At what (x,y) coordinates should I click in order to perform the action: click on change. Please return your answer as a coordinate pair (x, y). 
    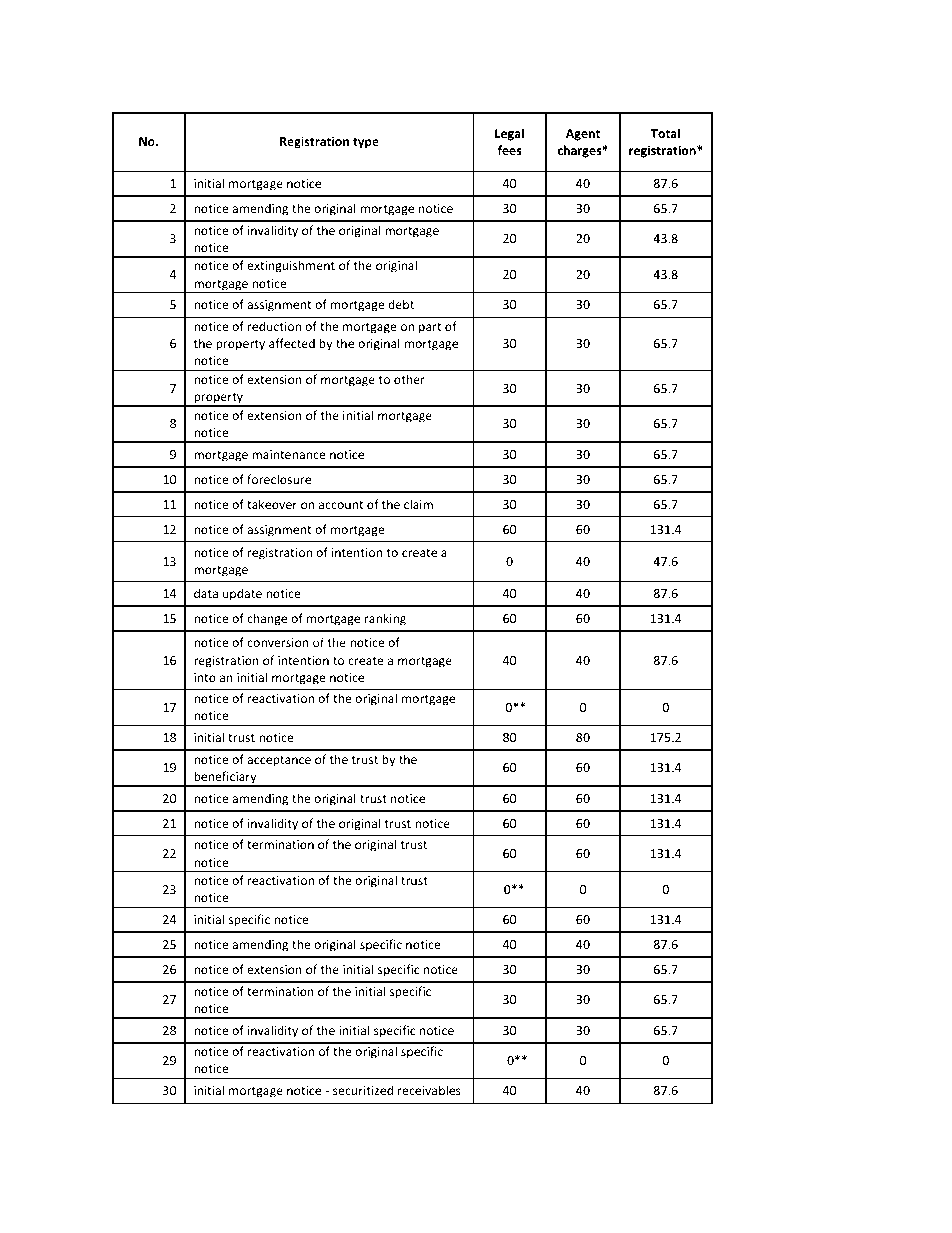
    Looking at the image, I should click on (267, 619).
